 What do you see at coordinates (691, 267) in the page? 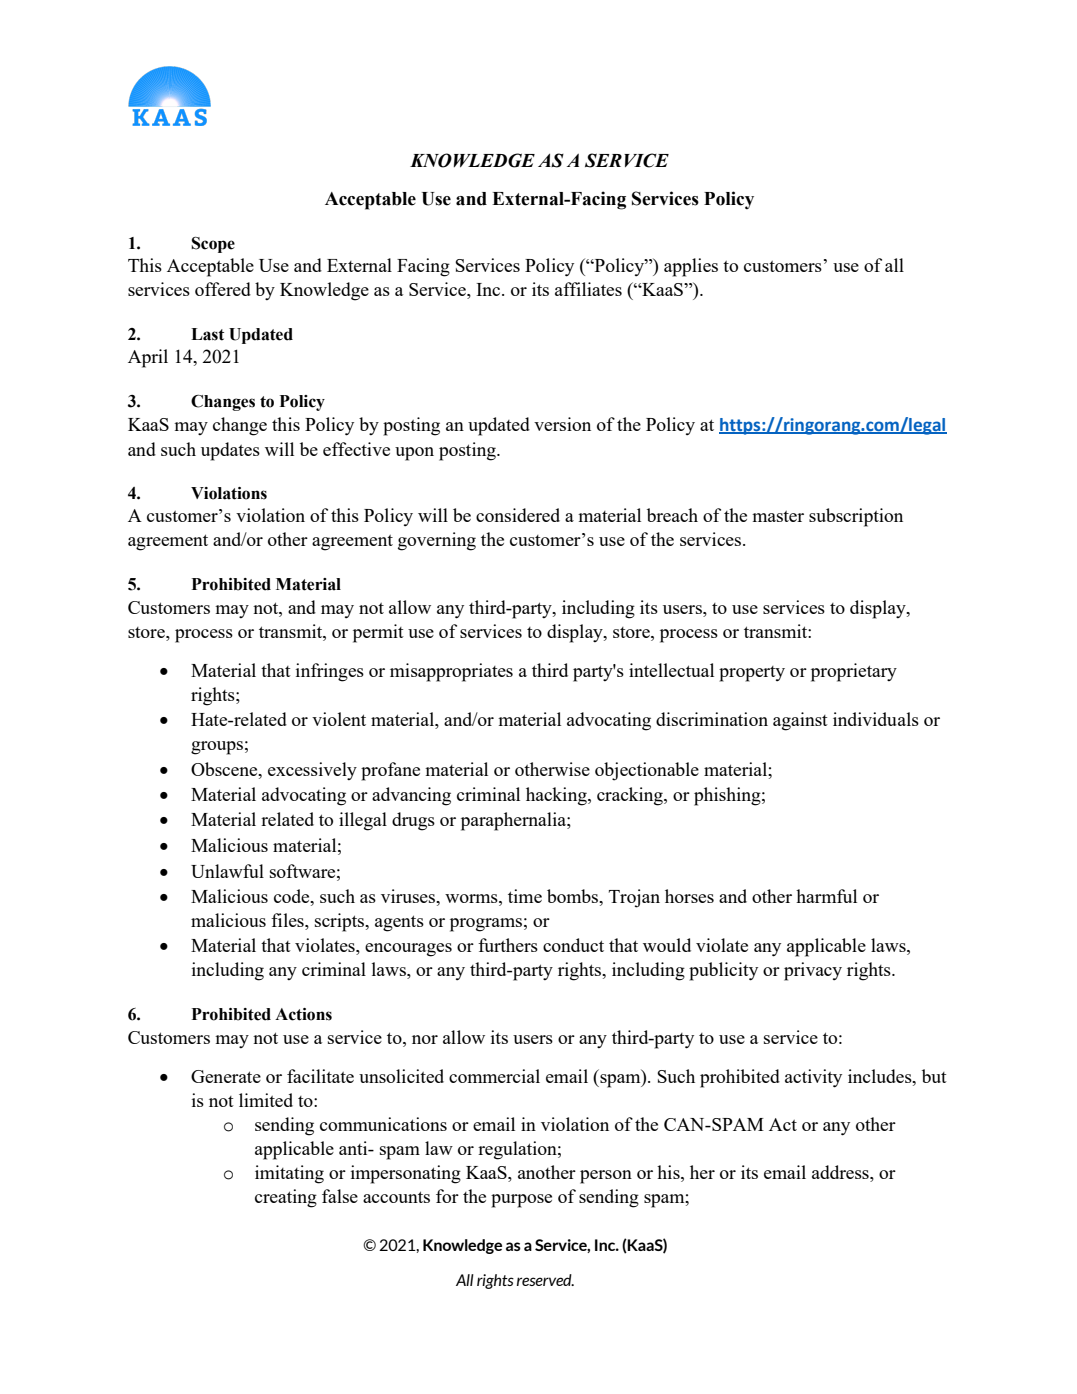
I see `applies` at bounding box center [691, 267].
